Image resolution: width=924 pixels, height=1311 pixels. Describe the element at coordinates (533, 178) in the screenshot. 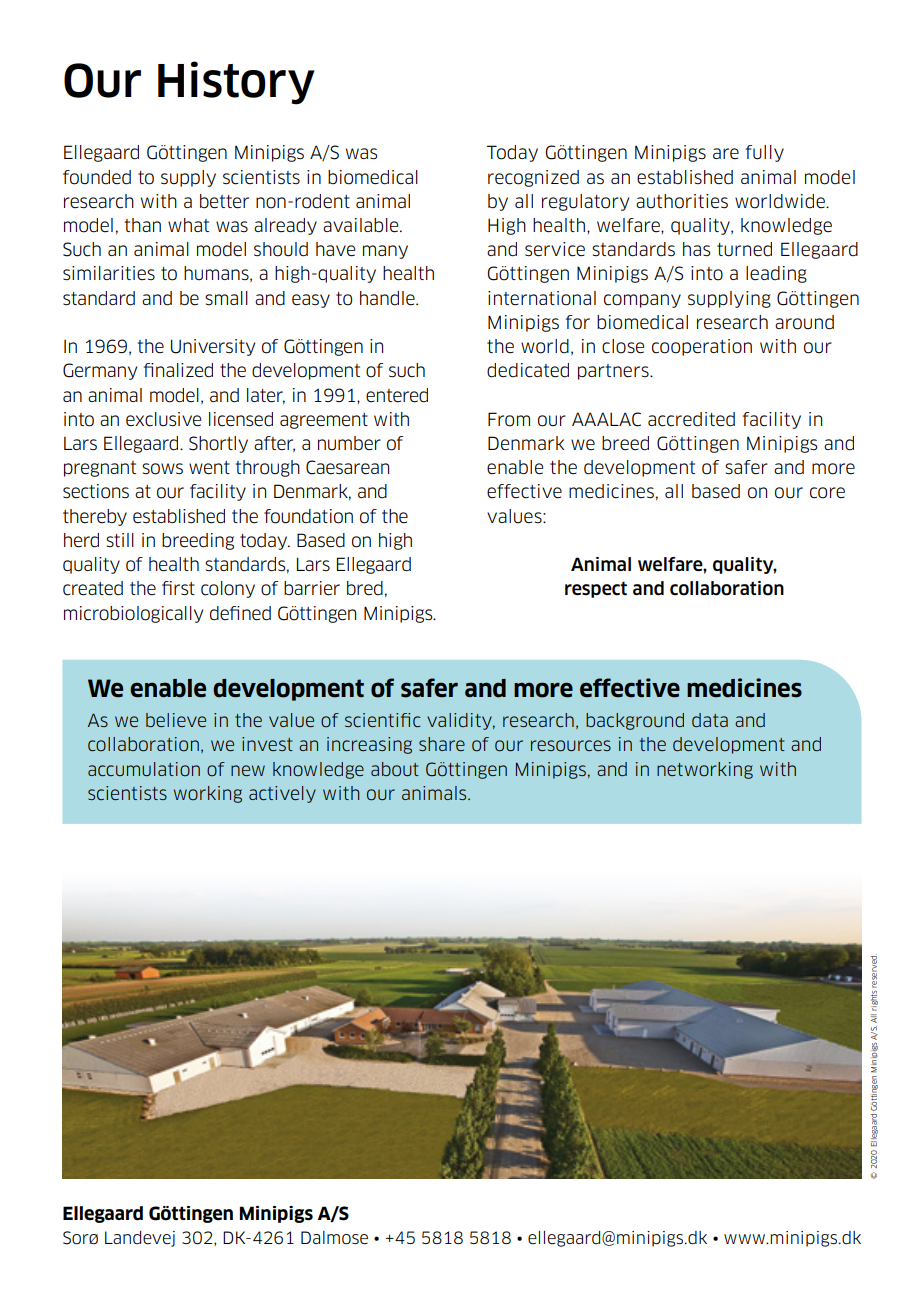

I see `recognized` at that location.
